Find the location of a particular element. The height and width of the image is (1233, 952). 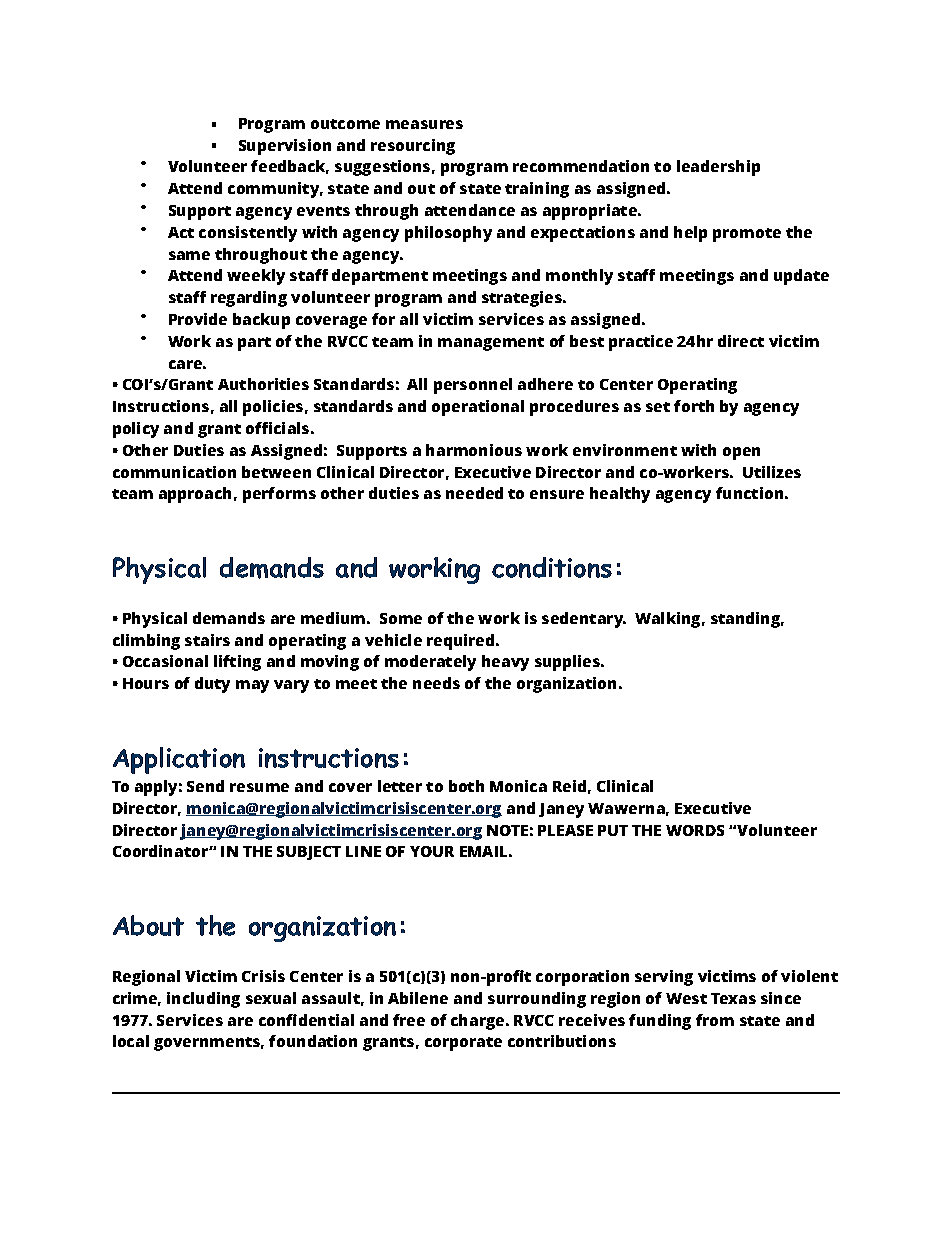

Application is located at coordinates (179, 760).
